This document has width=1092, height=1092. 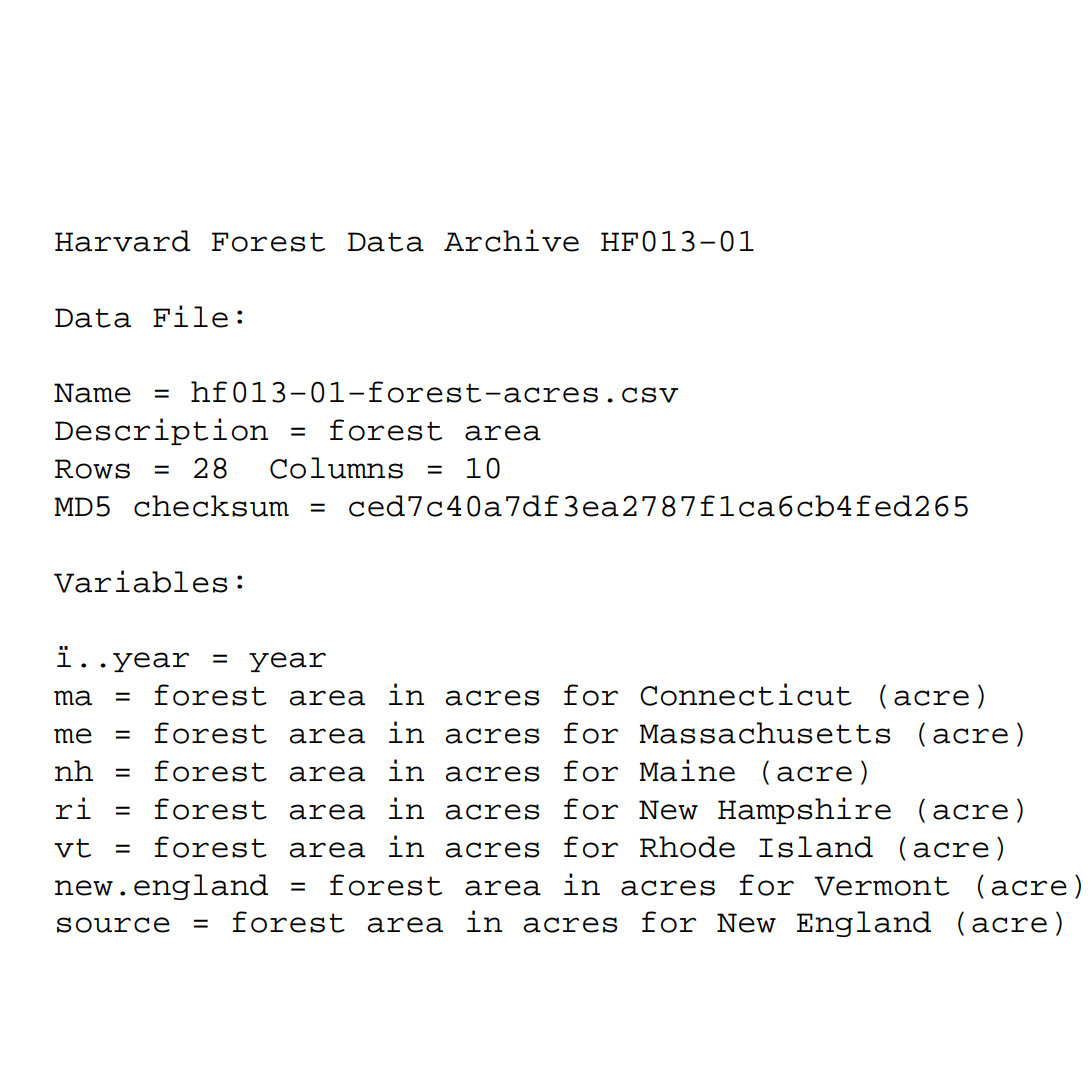 I want to click on Island, so click(x=816, y=847).
